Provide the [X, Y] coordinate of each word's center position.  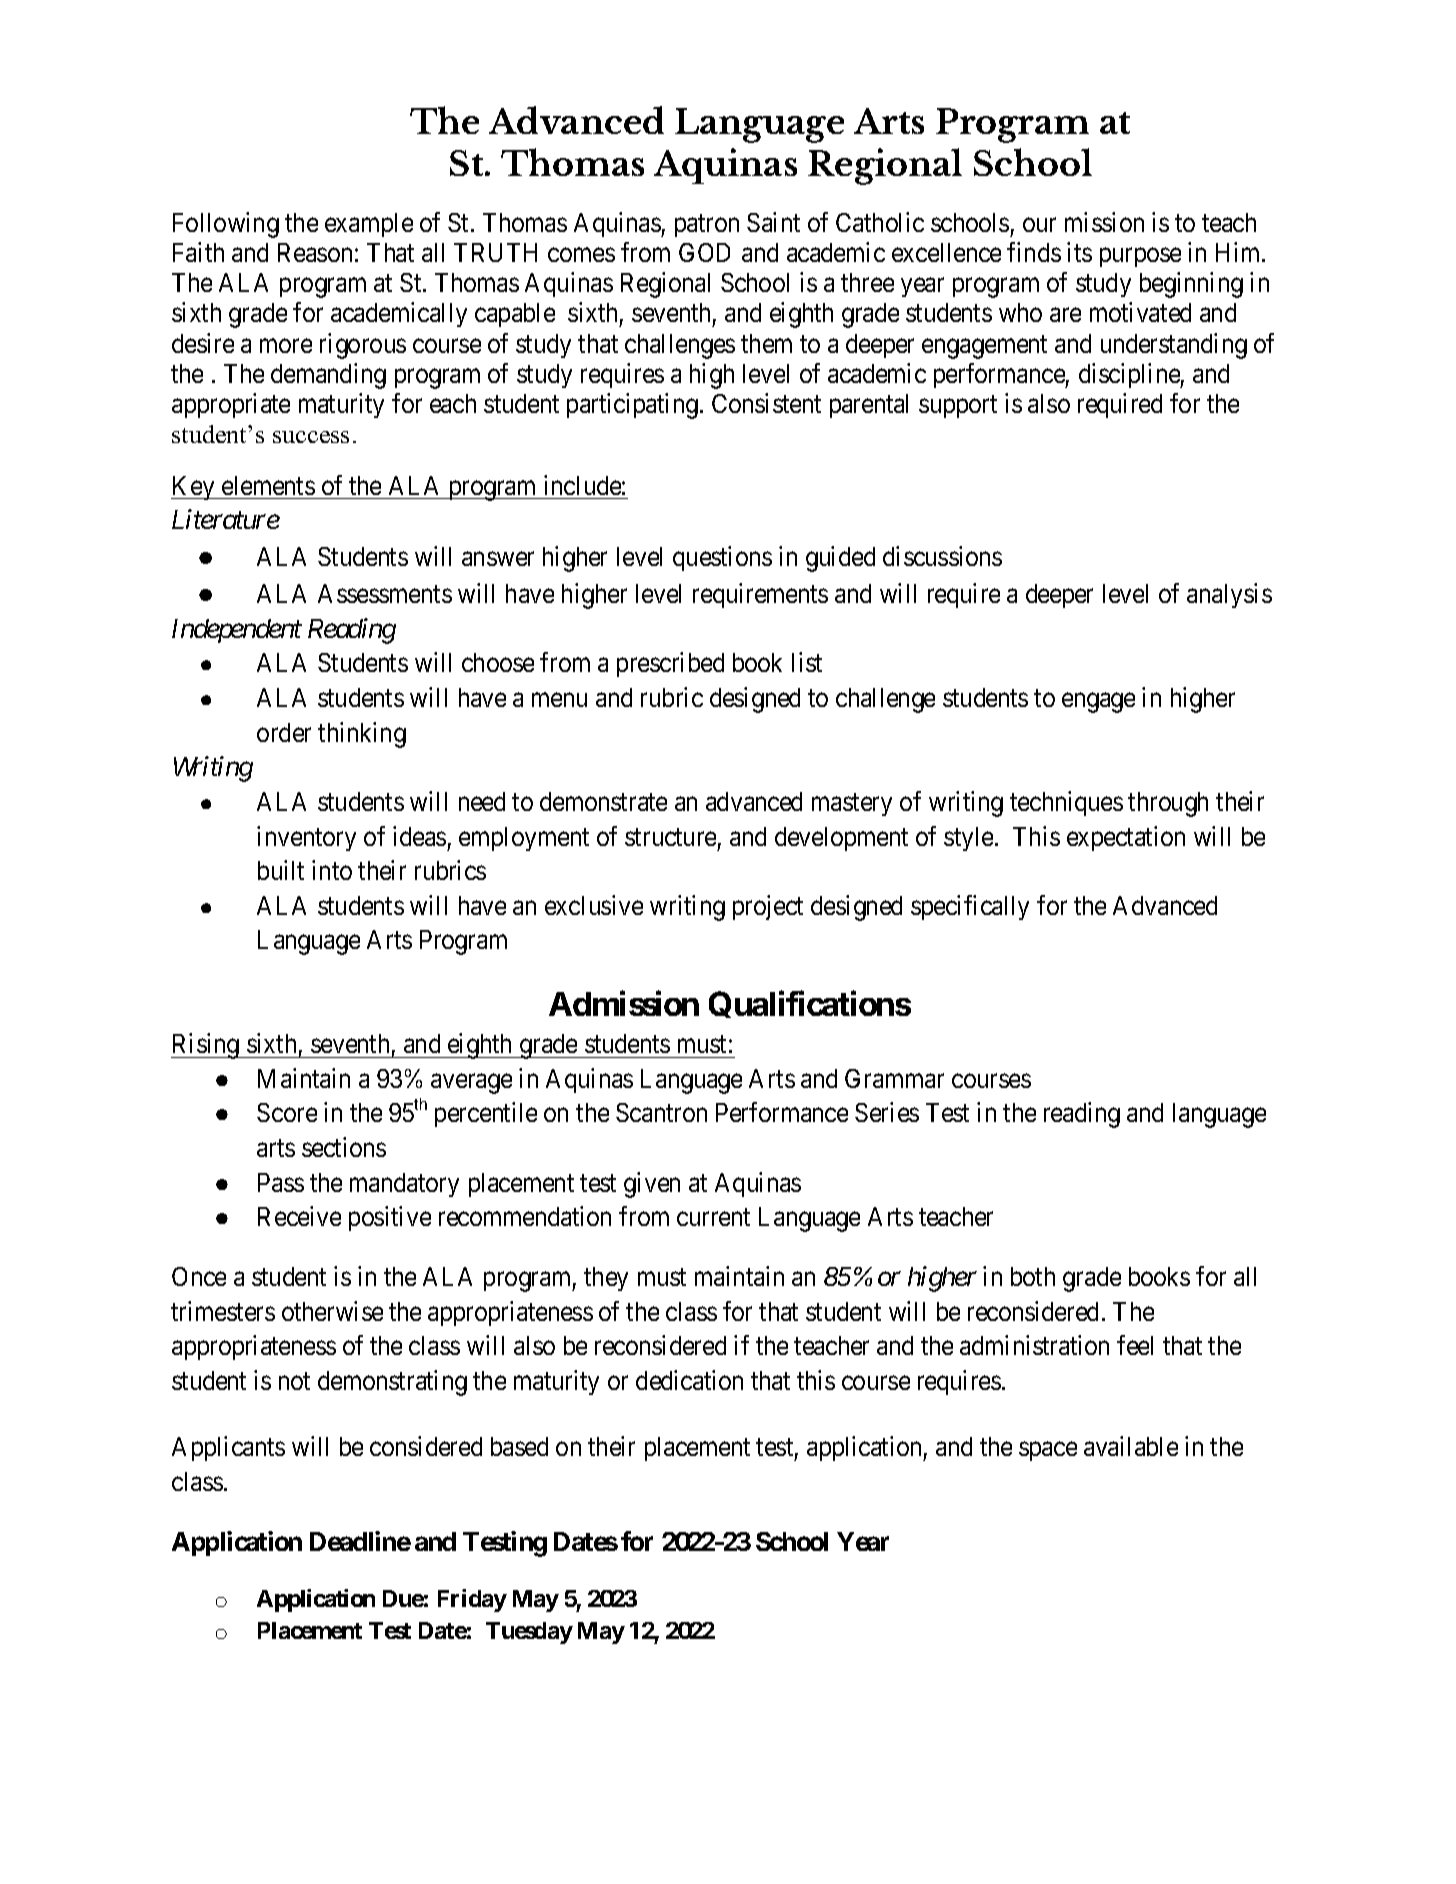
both [1033, 1276]
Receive [299, 1216]
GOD [704, 252]
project [768, 907]
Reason [315, 252]
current [713, 1217]
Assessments [385, 593]
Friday [472, 1600]
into [332, 870]
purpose [1140, 257]
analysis [1229, 595]
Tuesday [529, 1633]
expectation [1126, 838]
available [1131, 1446]
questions [722, 558]
